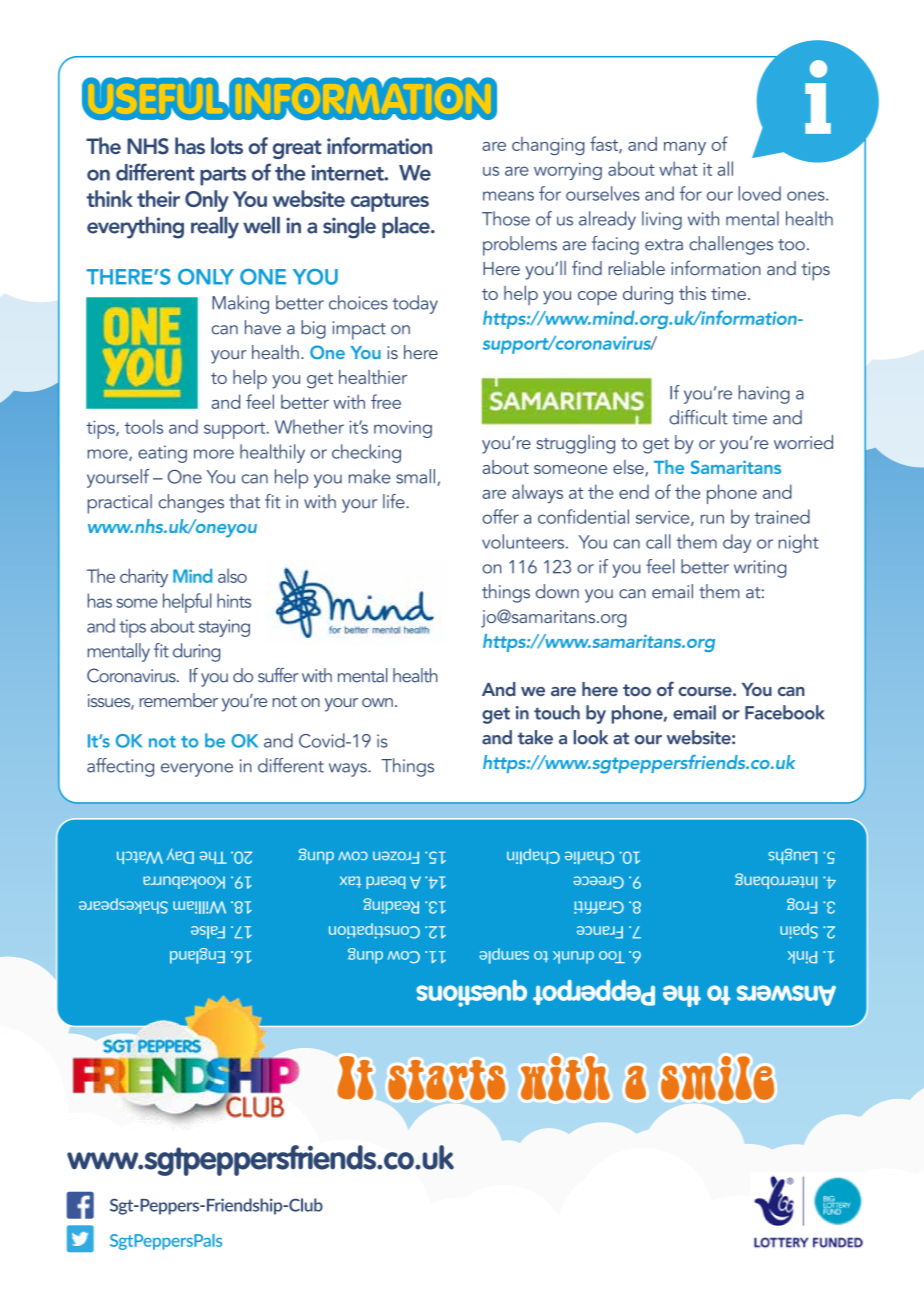  Describe the element at coordinates (764, 394) in the screenshot. I see `having` at that location.
